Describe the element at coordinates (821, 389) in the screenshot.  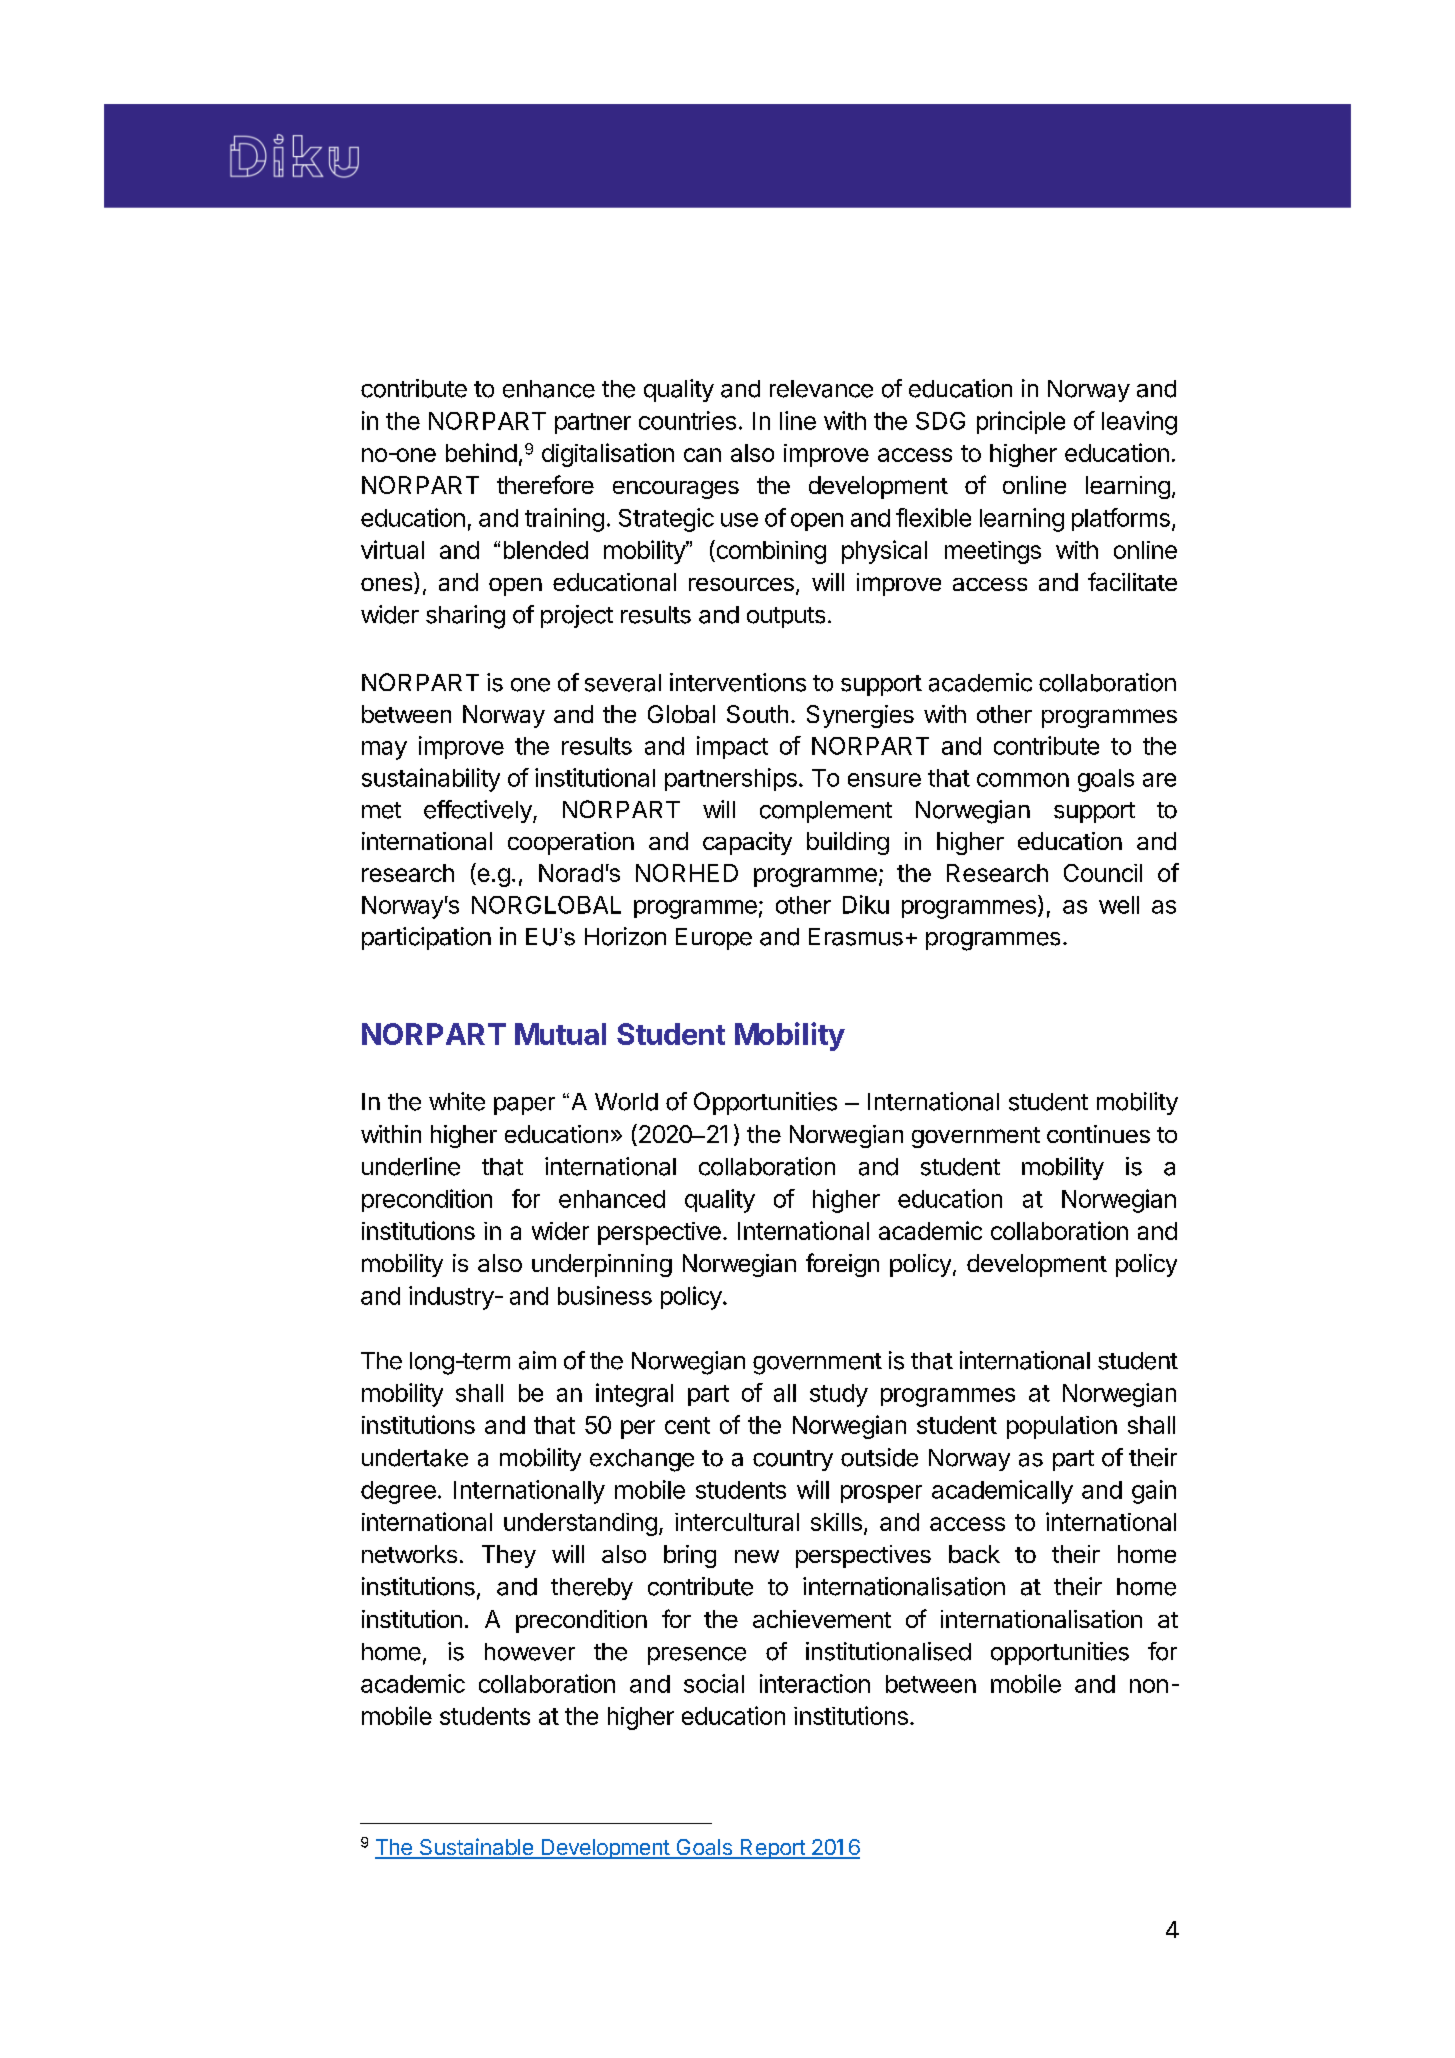
I see `relevance` at that location.
